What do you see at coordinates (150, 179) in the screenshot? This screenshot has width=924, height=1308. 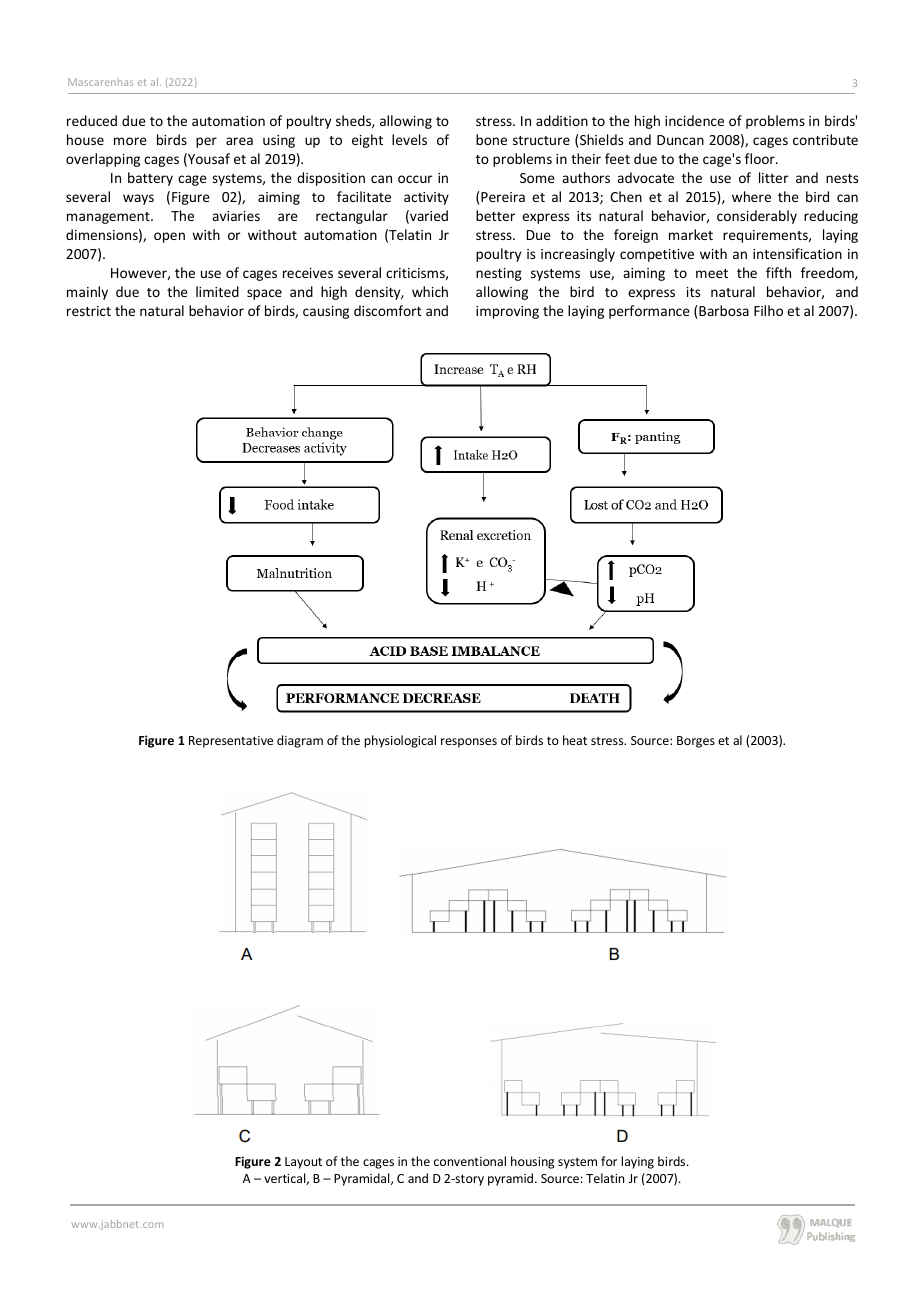 I see `battery` at bounding box center [150, 179].
